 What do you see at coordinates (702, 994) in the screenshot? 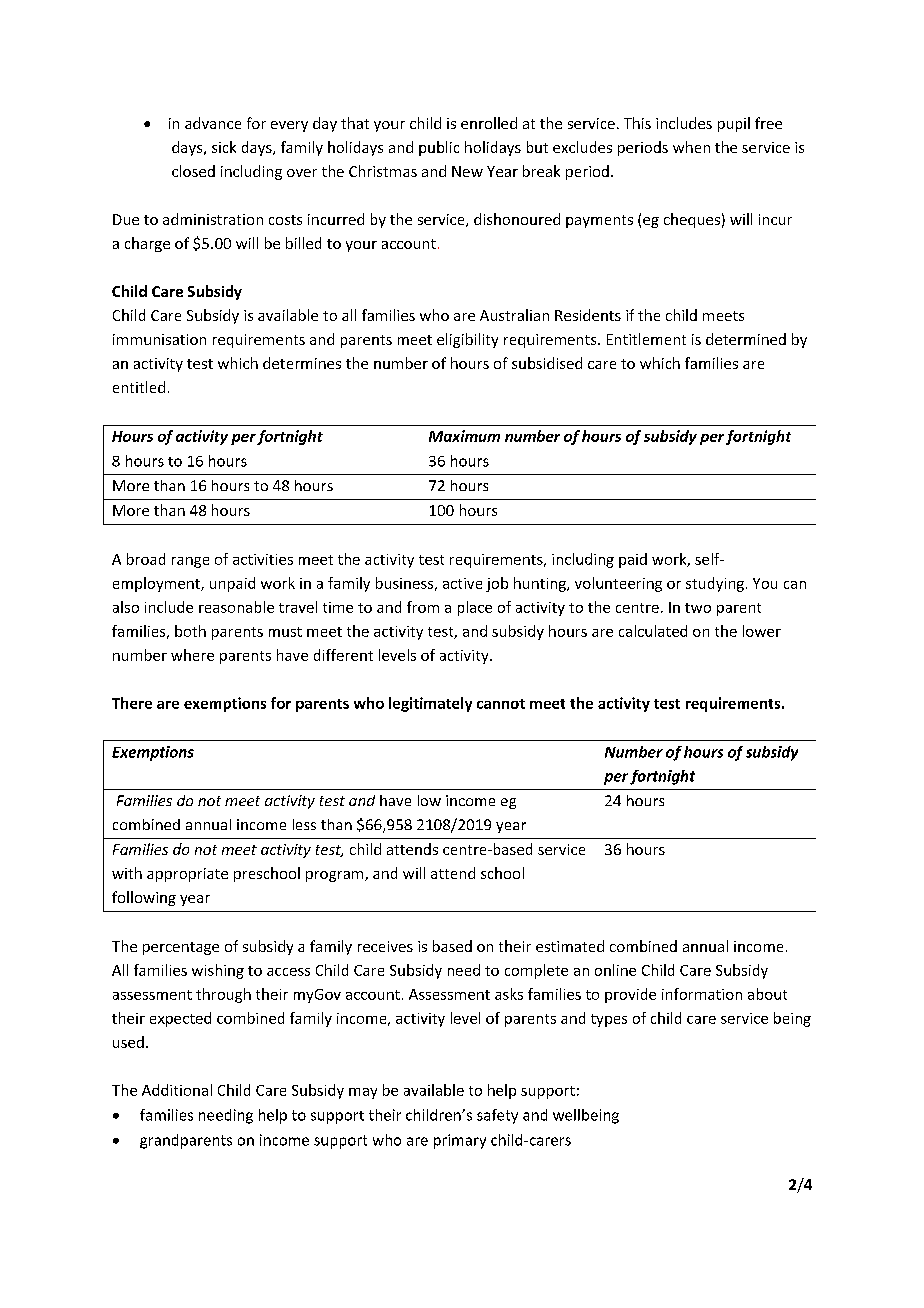
I see `information` at bounding box center [702, 994].
